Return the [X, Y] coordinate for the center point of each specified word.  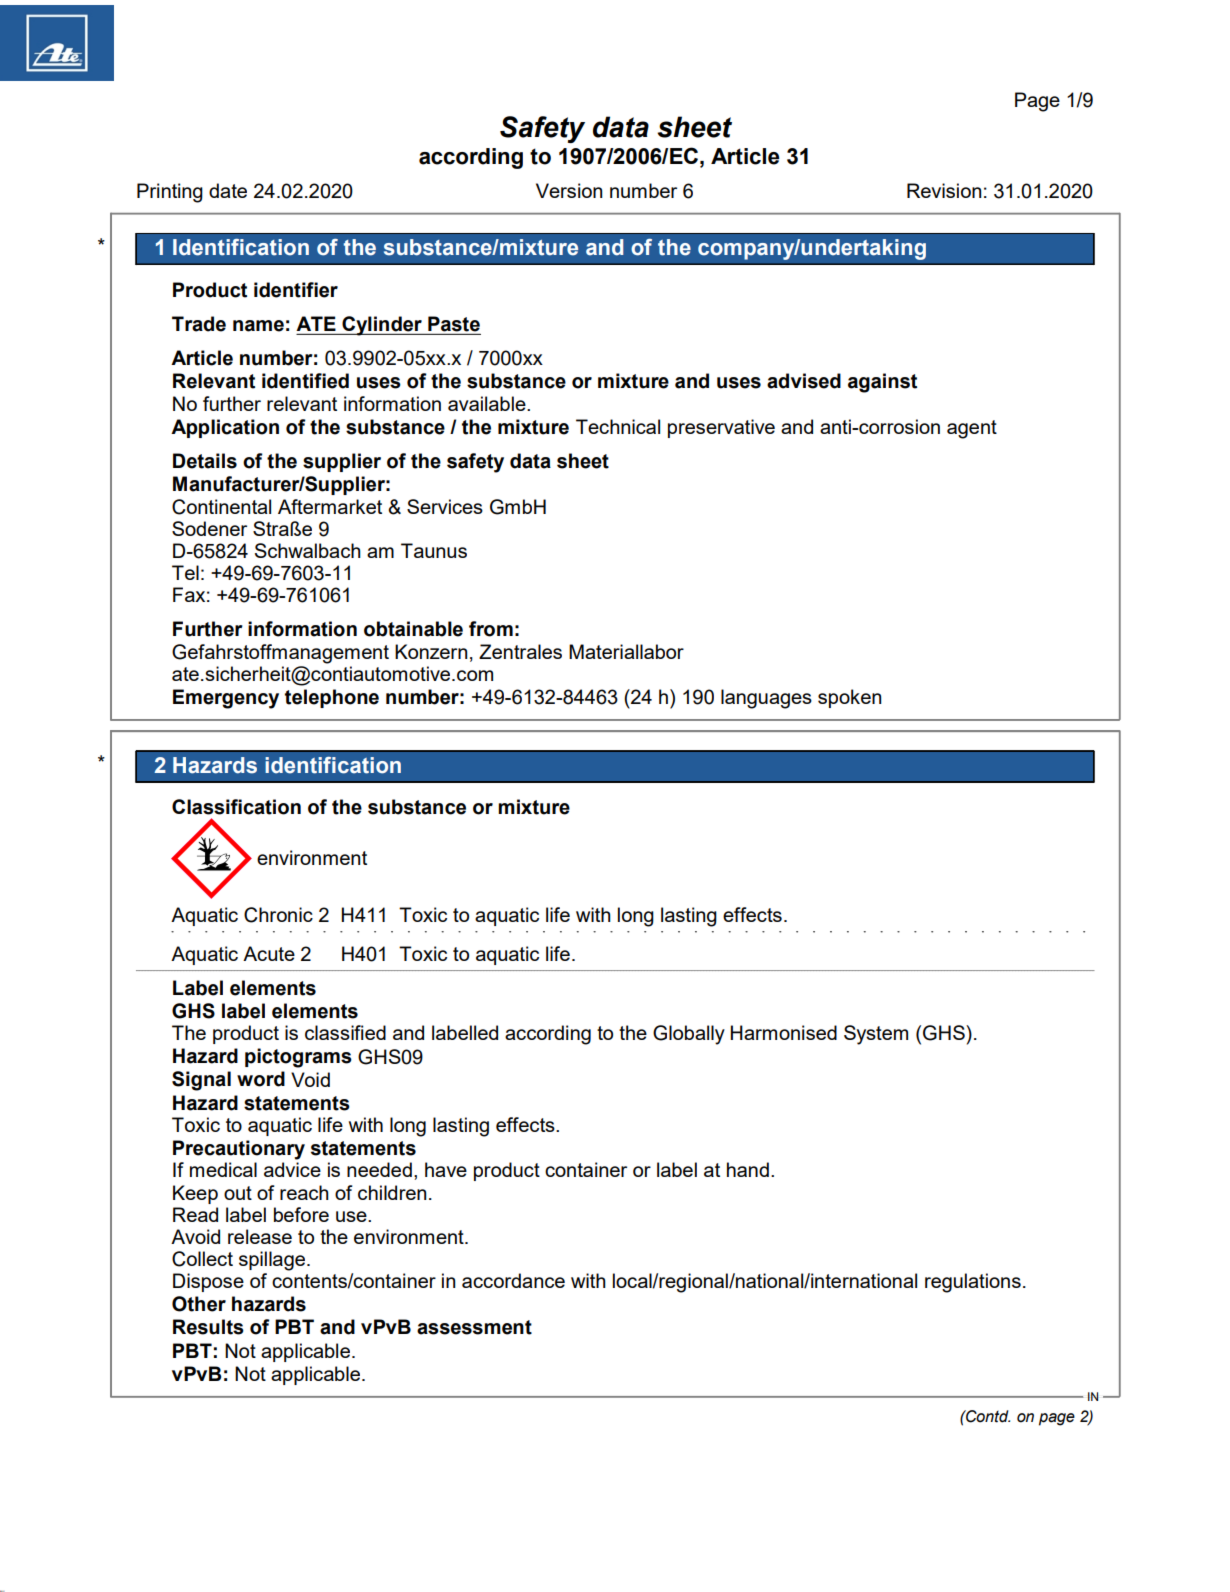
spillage [272, 1261]
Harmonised [784, 1032]
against [882, 383]
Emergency [226, 699]
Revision [944, 190]
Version [569, 190]
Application [225, 428]
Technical [618, 426]
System [876, 1035]
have [446, 1169]
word [261, 1079]
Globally [689, 1035]
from [491, 629]
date [228, 190]
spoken [849, 698]
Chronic [278, 915]
